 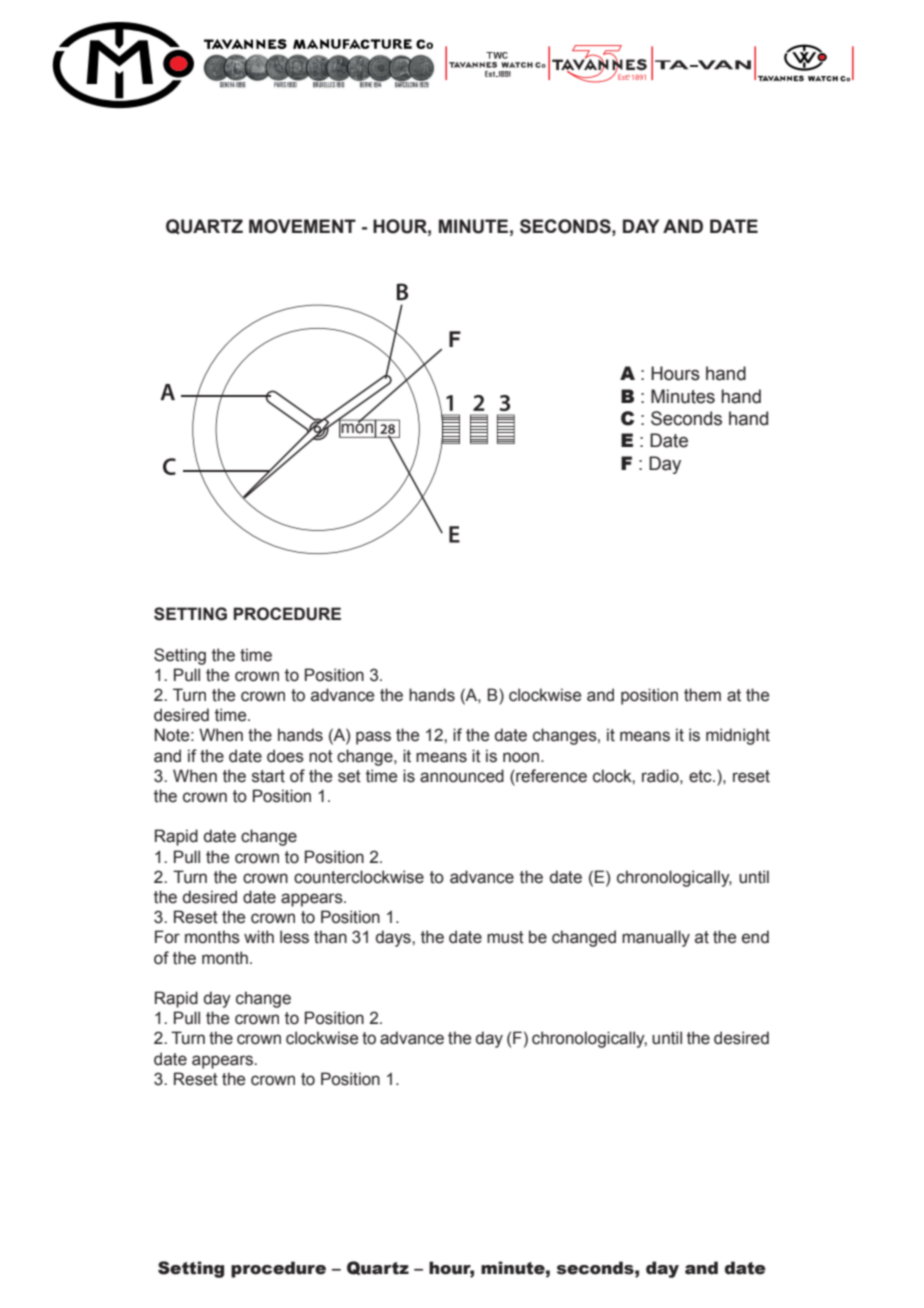 I want to click on MOVEMENT, so click(x=302, y=226).
